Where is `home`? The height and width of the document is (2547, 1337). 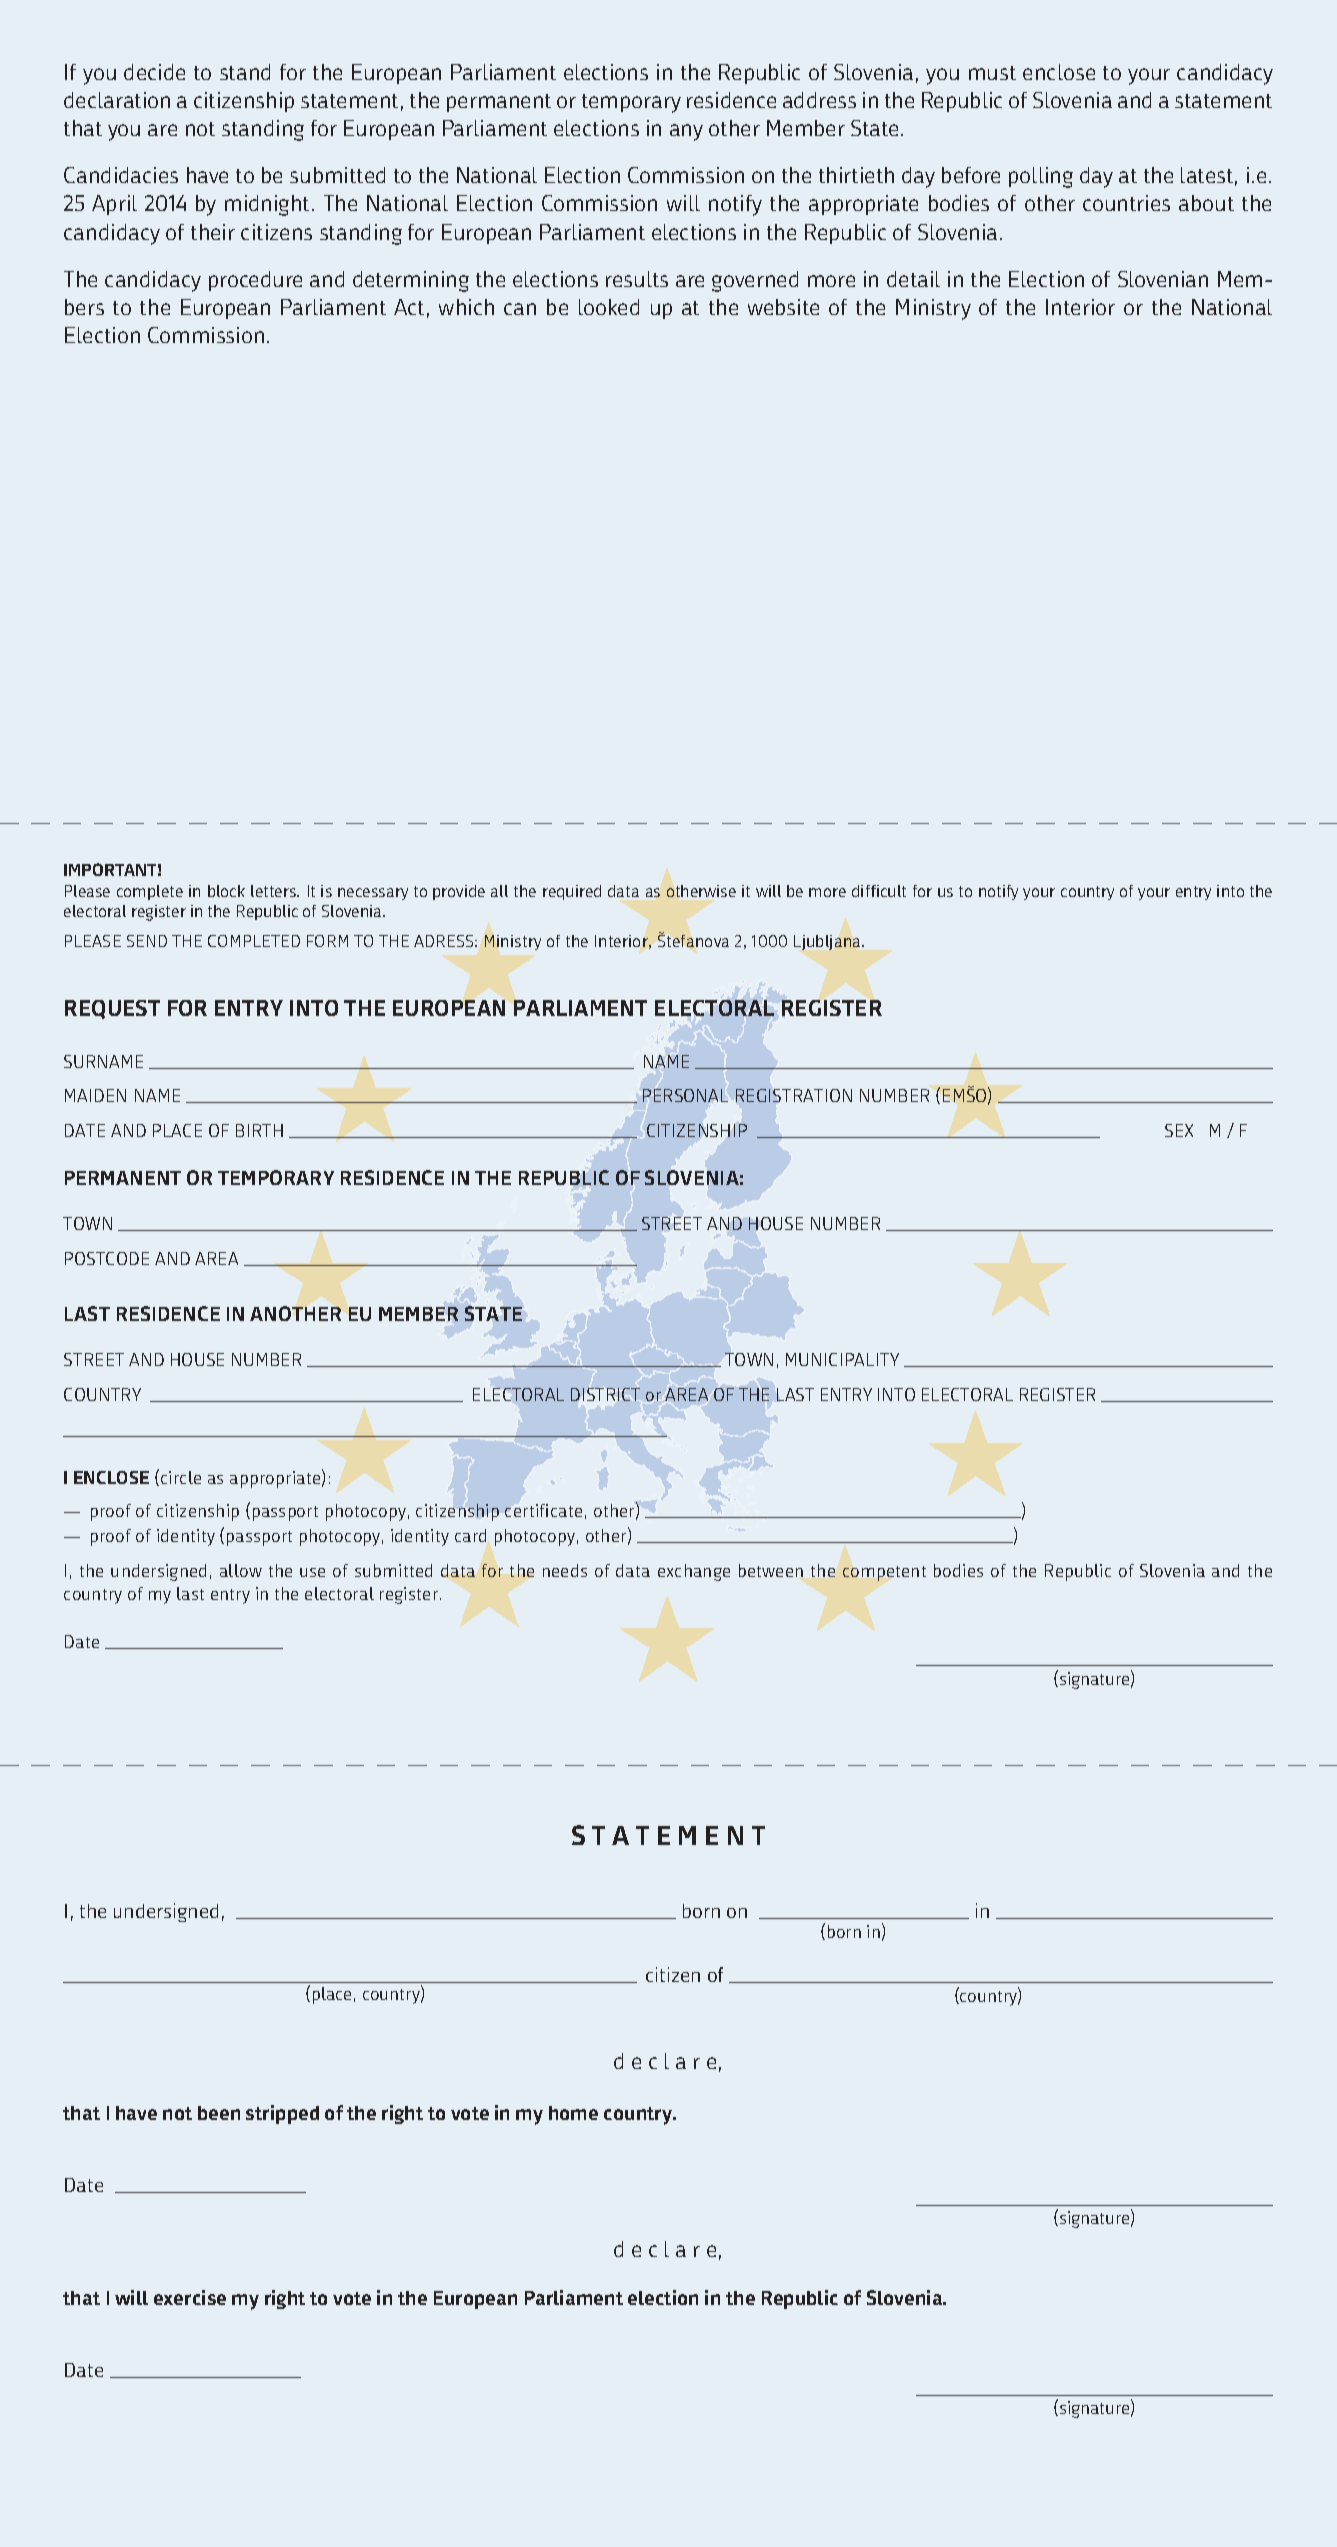 home is located at coordinates (573, 2113).
